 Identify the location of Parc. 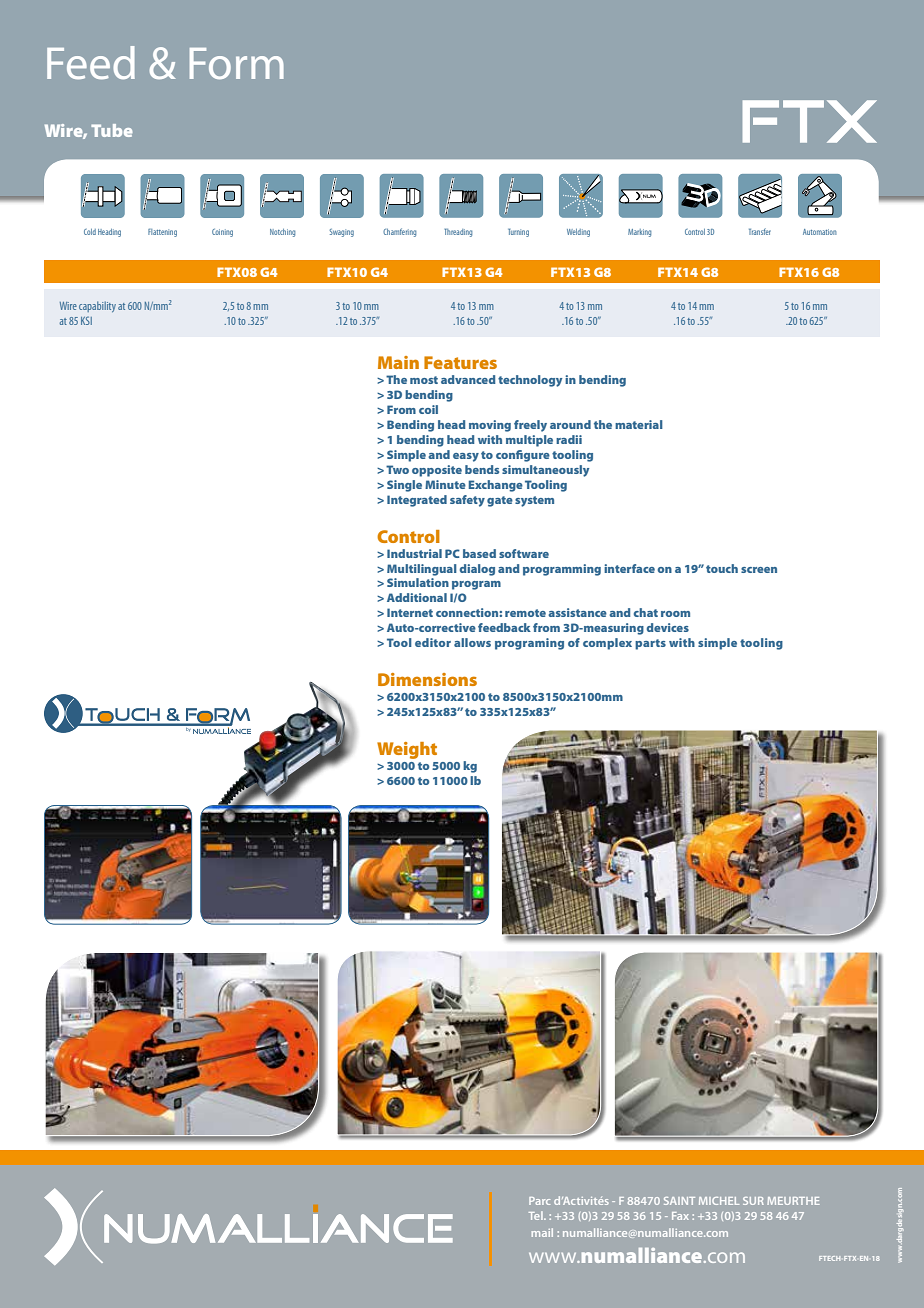
(539, 1201).
